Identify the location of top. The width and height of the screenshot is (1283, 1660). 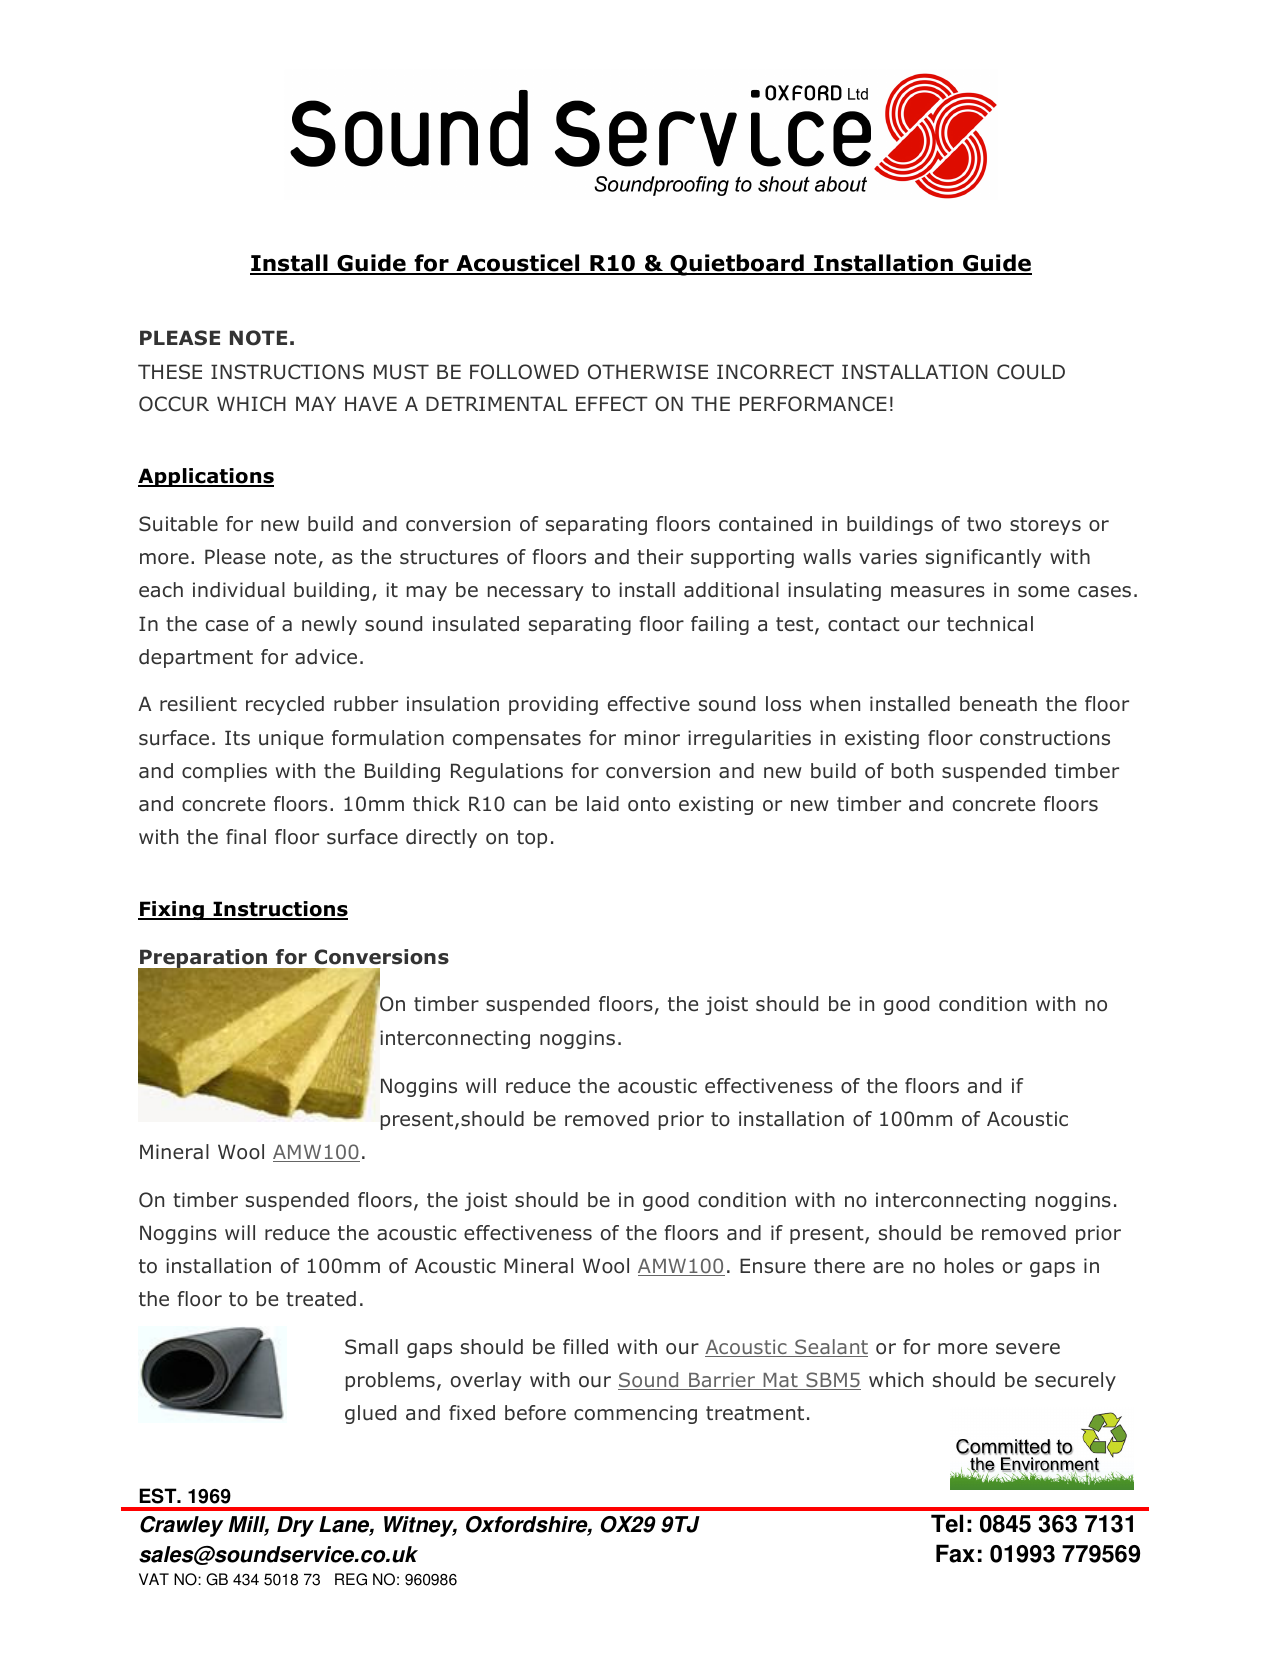
(532, 839).
